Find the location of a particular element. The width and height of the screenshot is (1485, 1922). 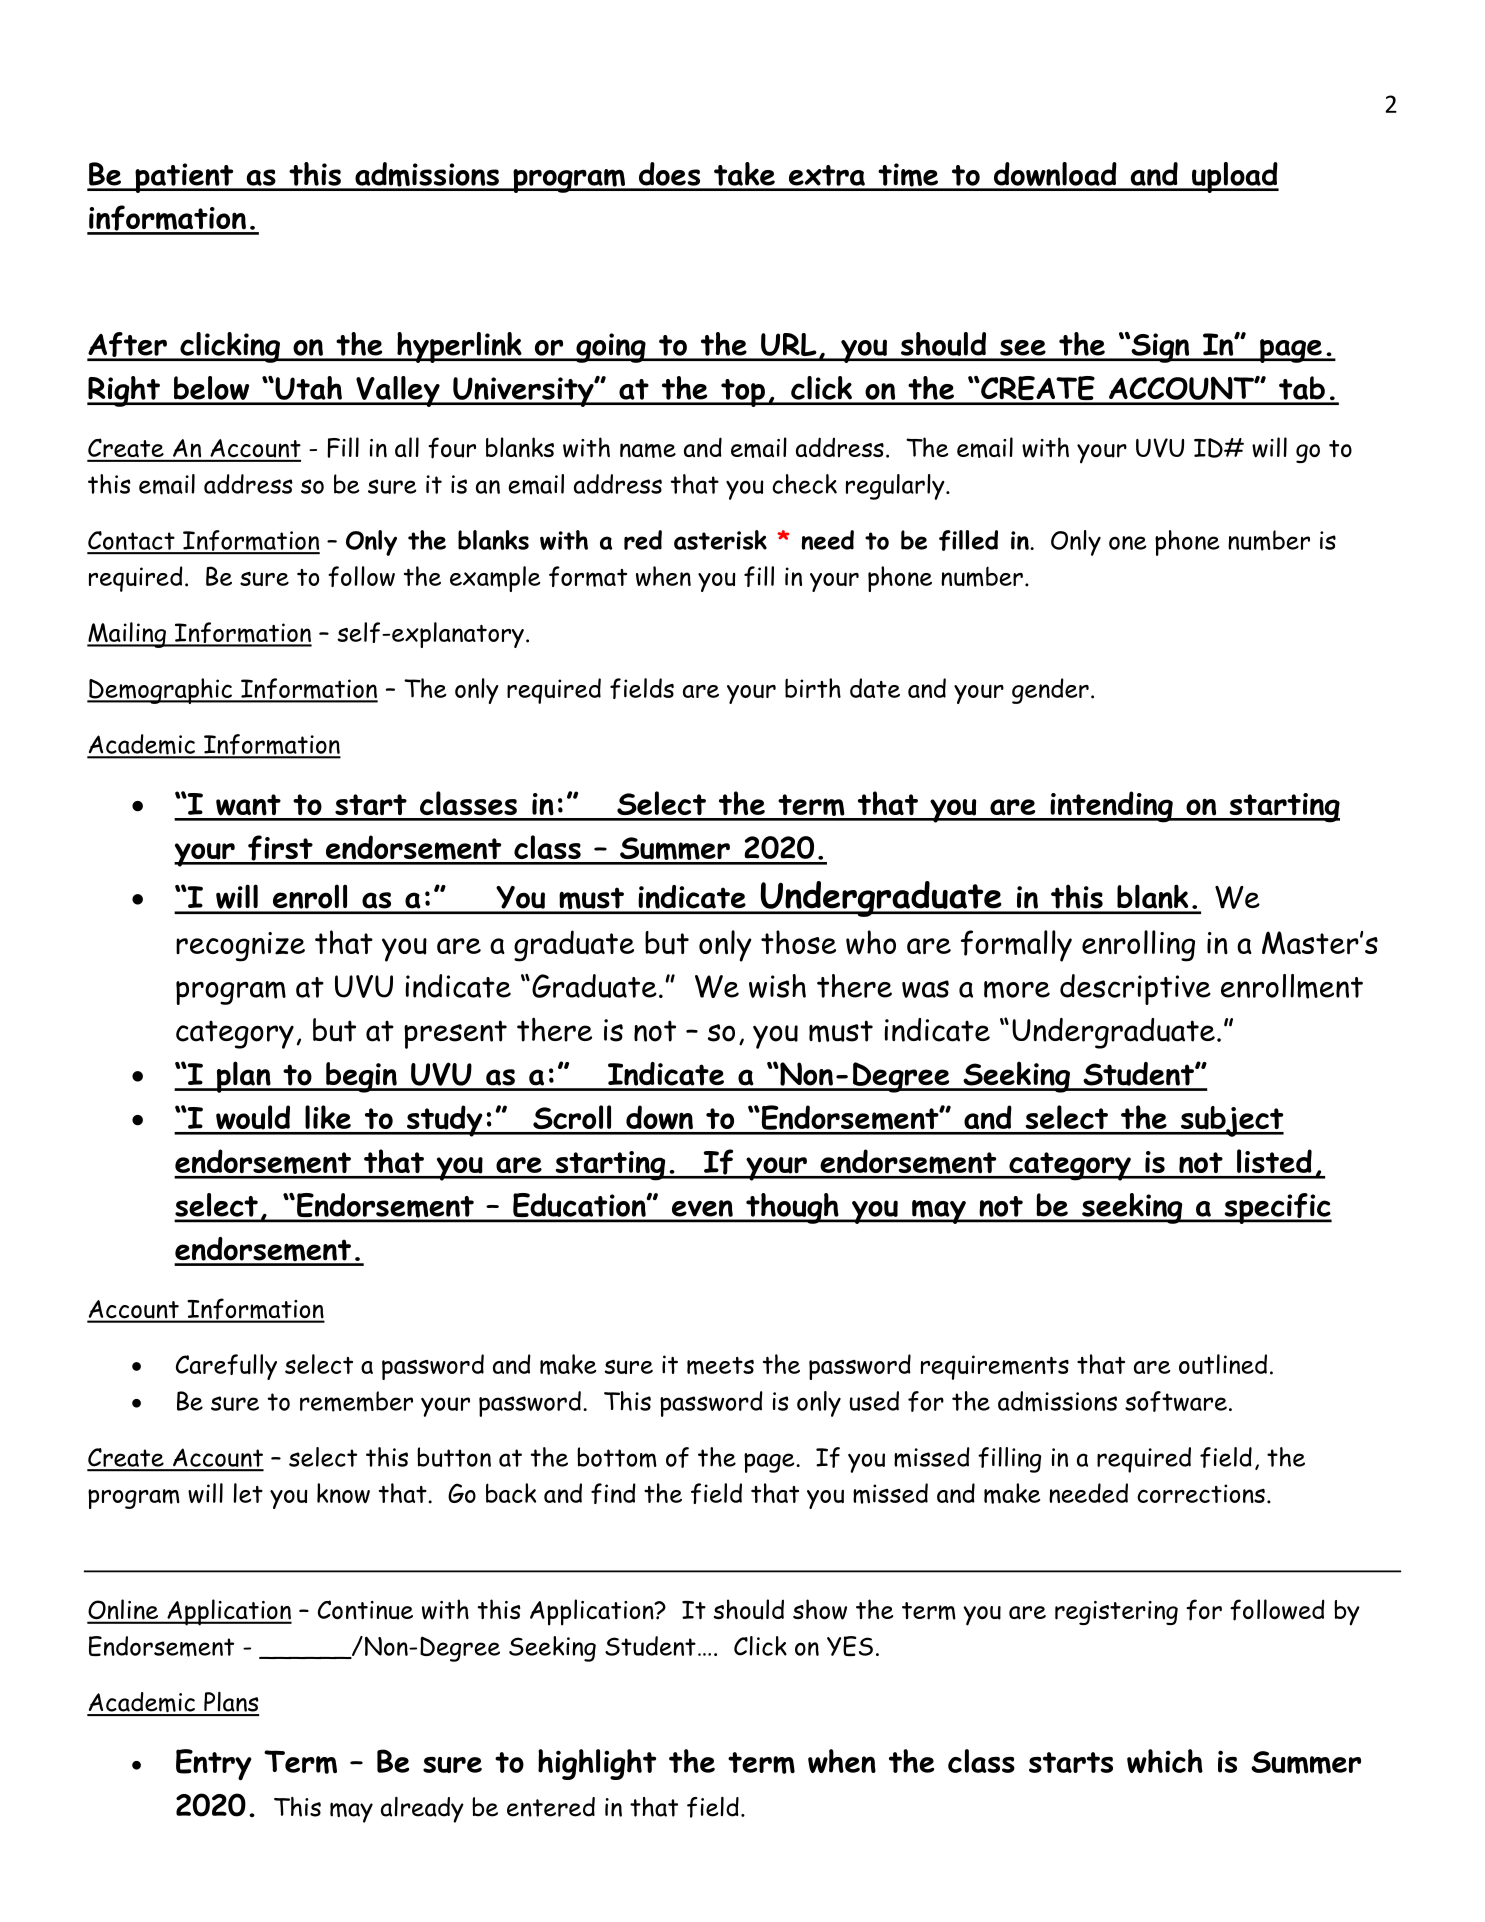

going is located at coordinates (611, 348).
